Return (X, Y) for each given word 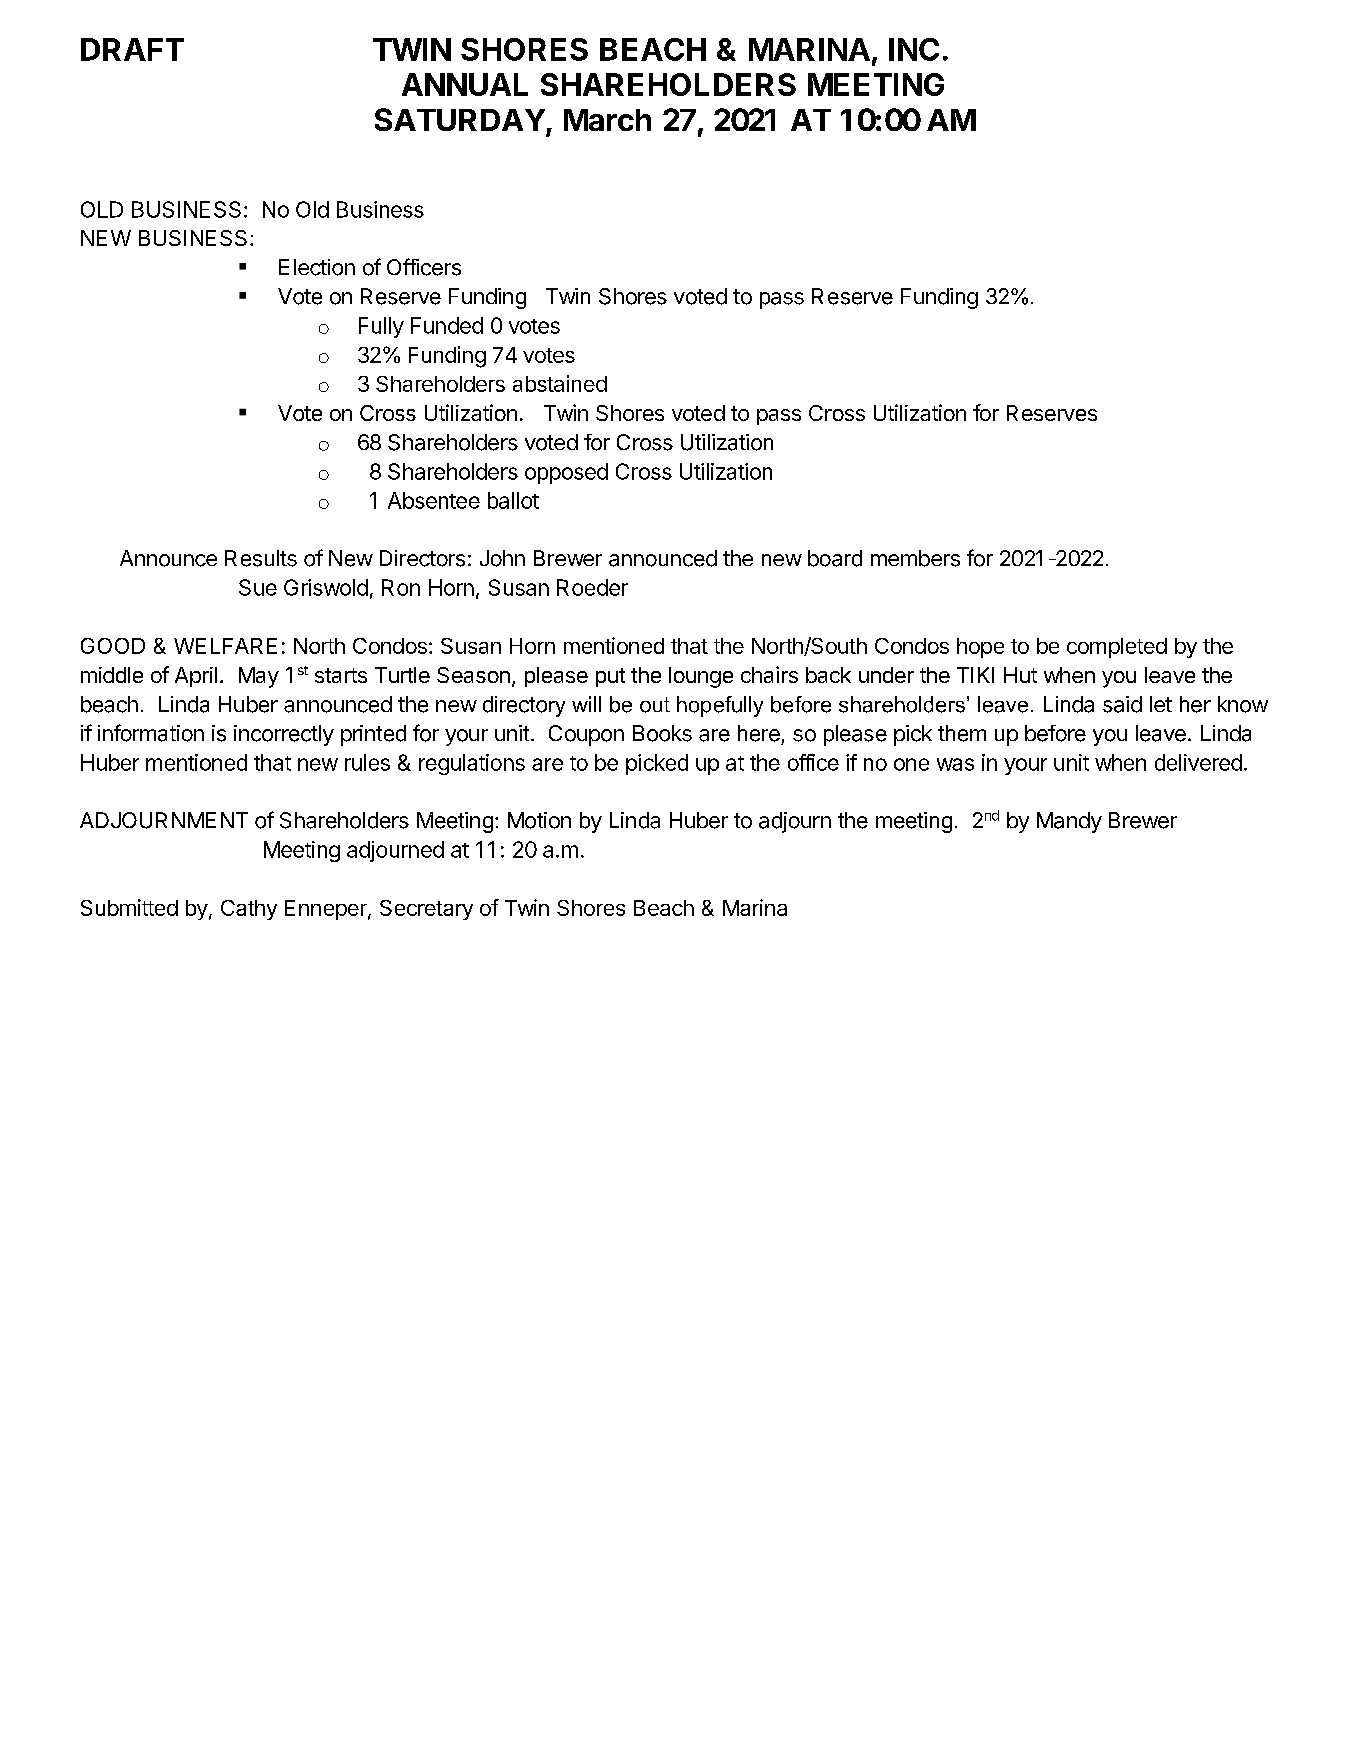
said (1122, 704)
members (915, 558)
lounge (701, 677)
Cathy (249, 910)
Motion (539, 820)
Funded (447, 325)
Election (317, 267)
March (607, 120)
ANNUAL (465, 84)
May (259, 677)
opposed (566, 473)
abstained (560, 383)
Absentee (434, 500)
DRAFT (132, 49)
